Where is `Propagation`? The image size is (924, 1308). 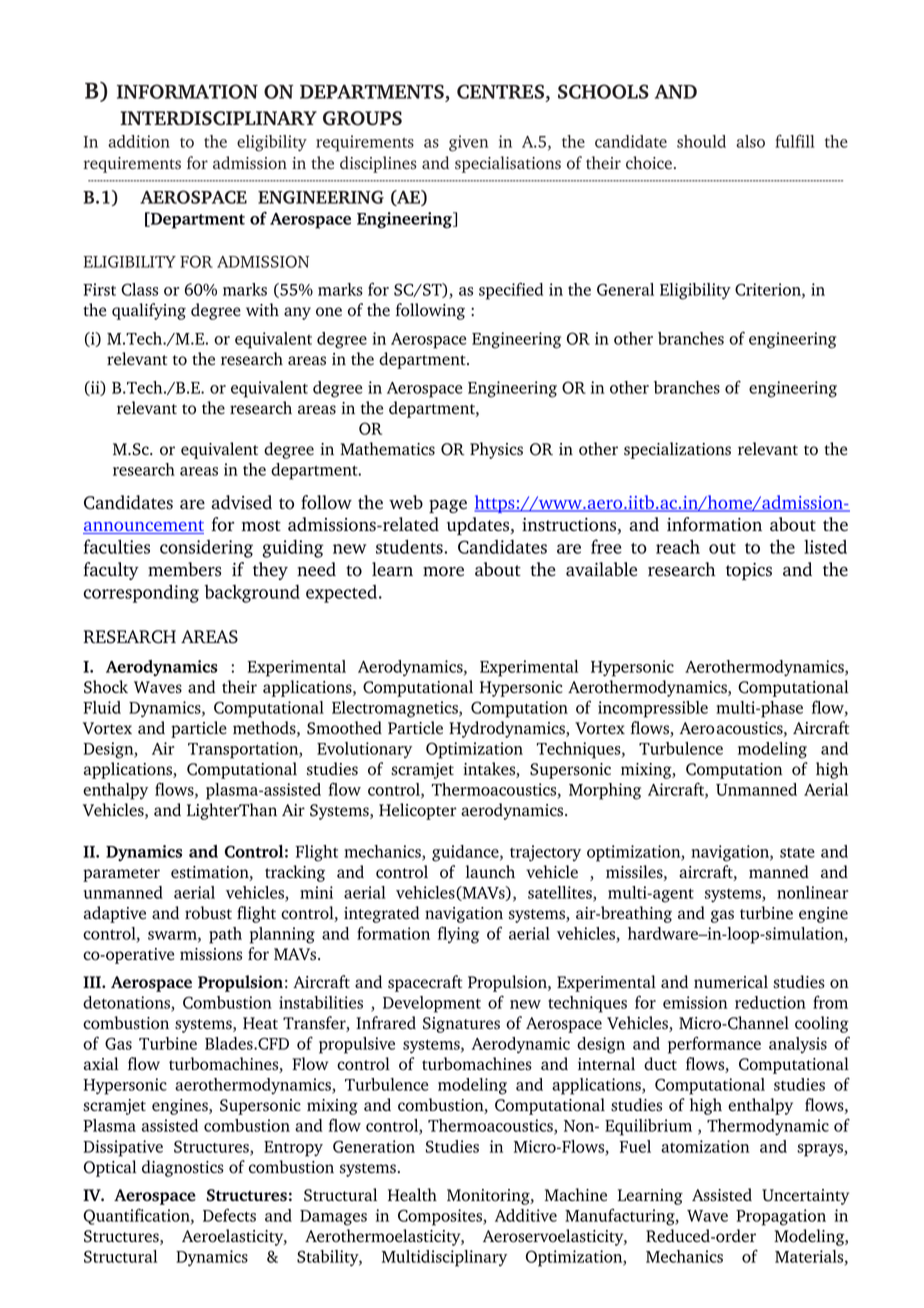 Propagation is located at coordinates (781, 1217).
